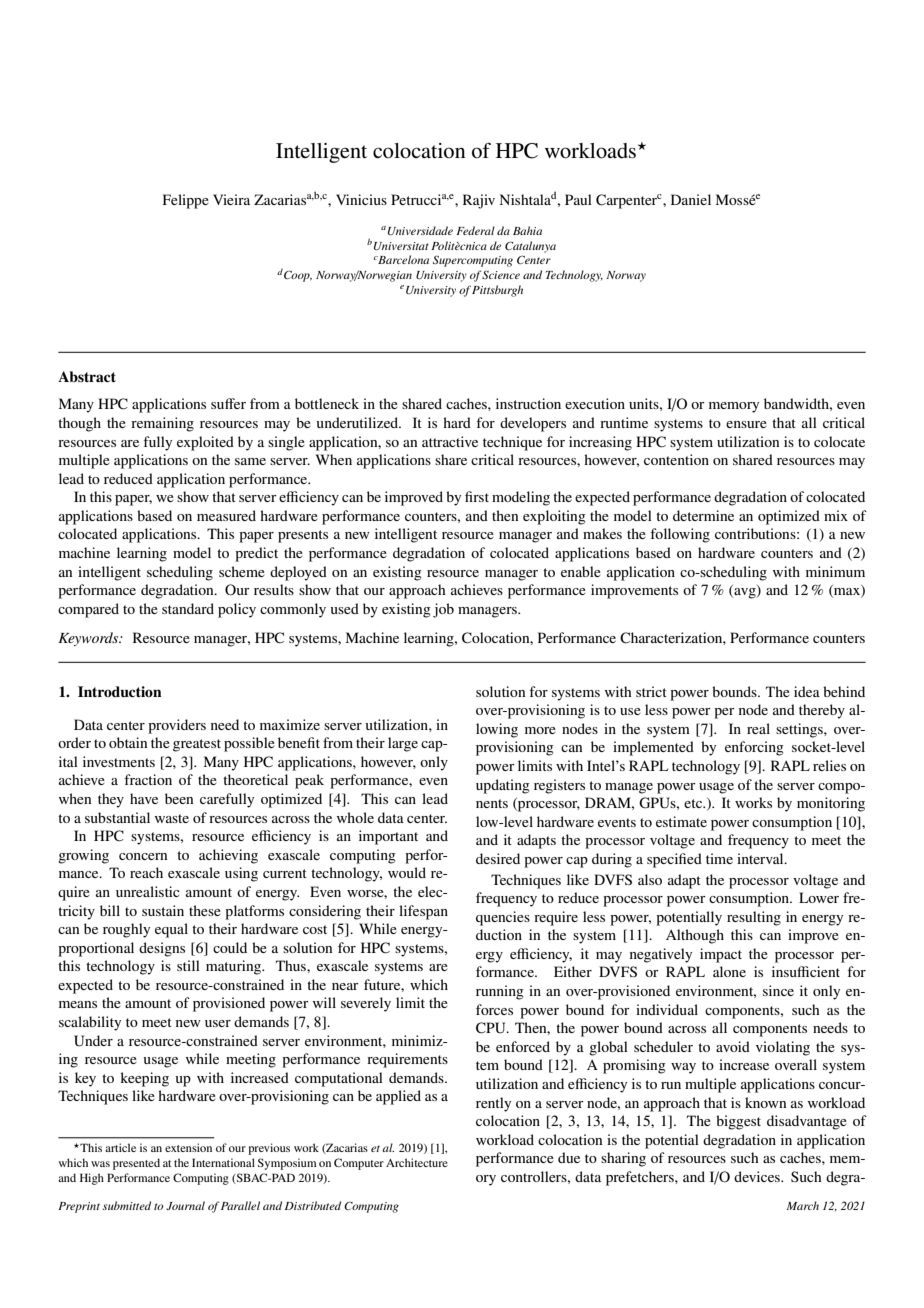  I want to click on equal, so click(171, 930).
